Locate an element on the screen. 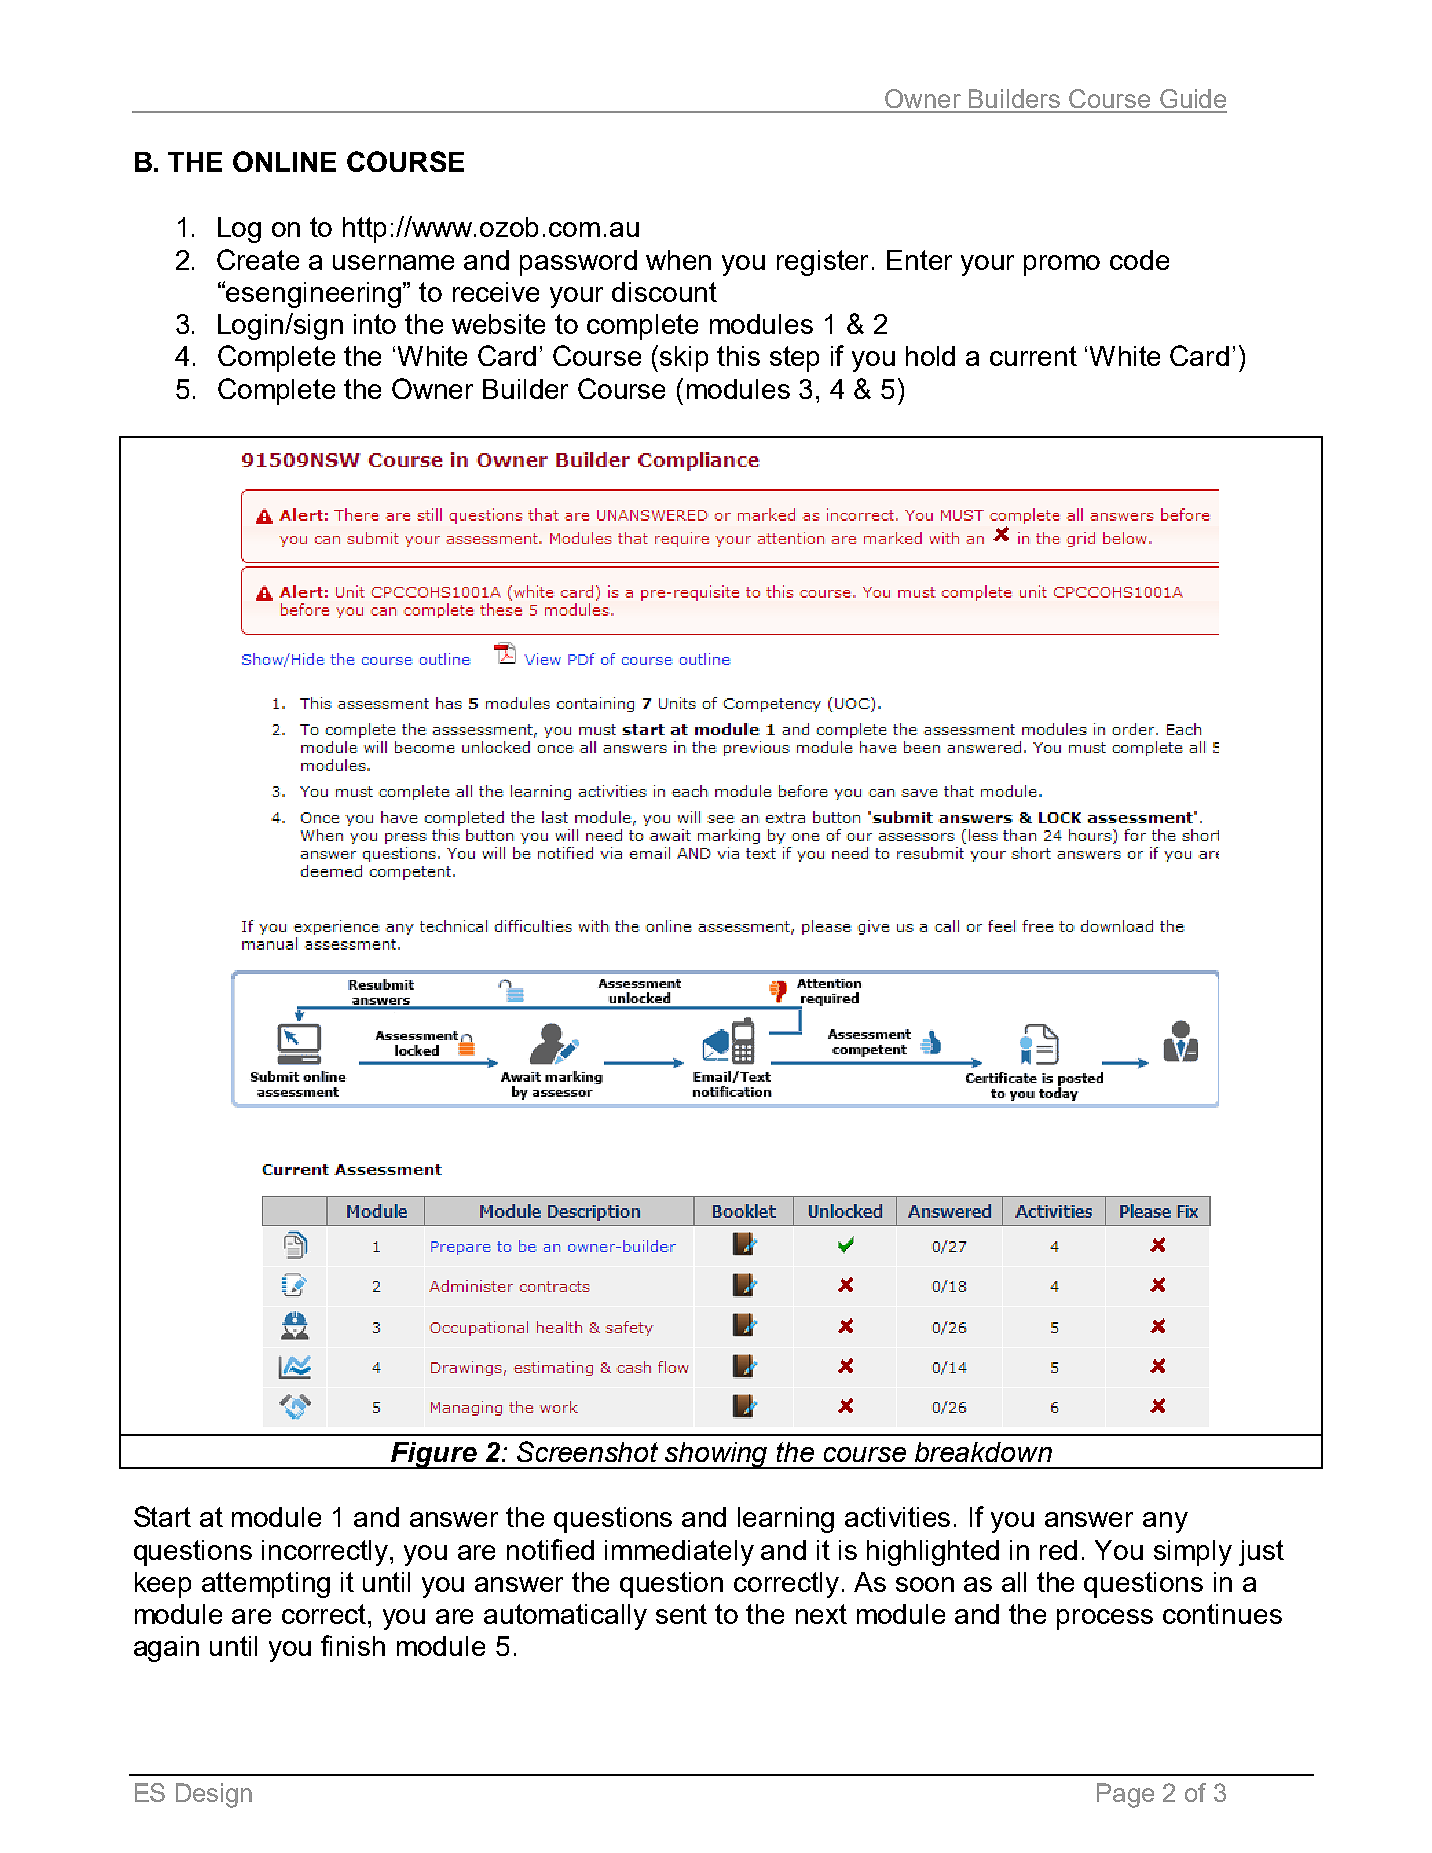 Image resolution: width=1432 pixels, height=1853 pixels. Figure is located at coordinates (434, 1455).
